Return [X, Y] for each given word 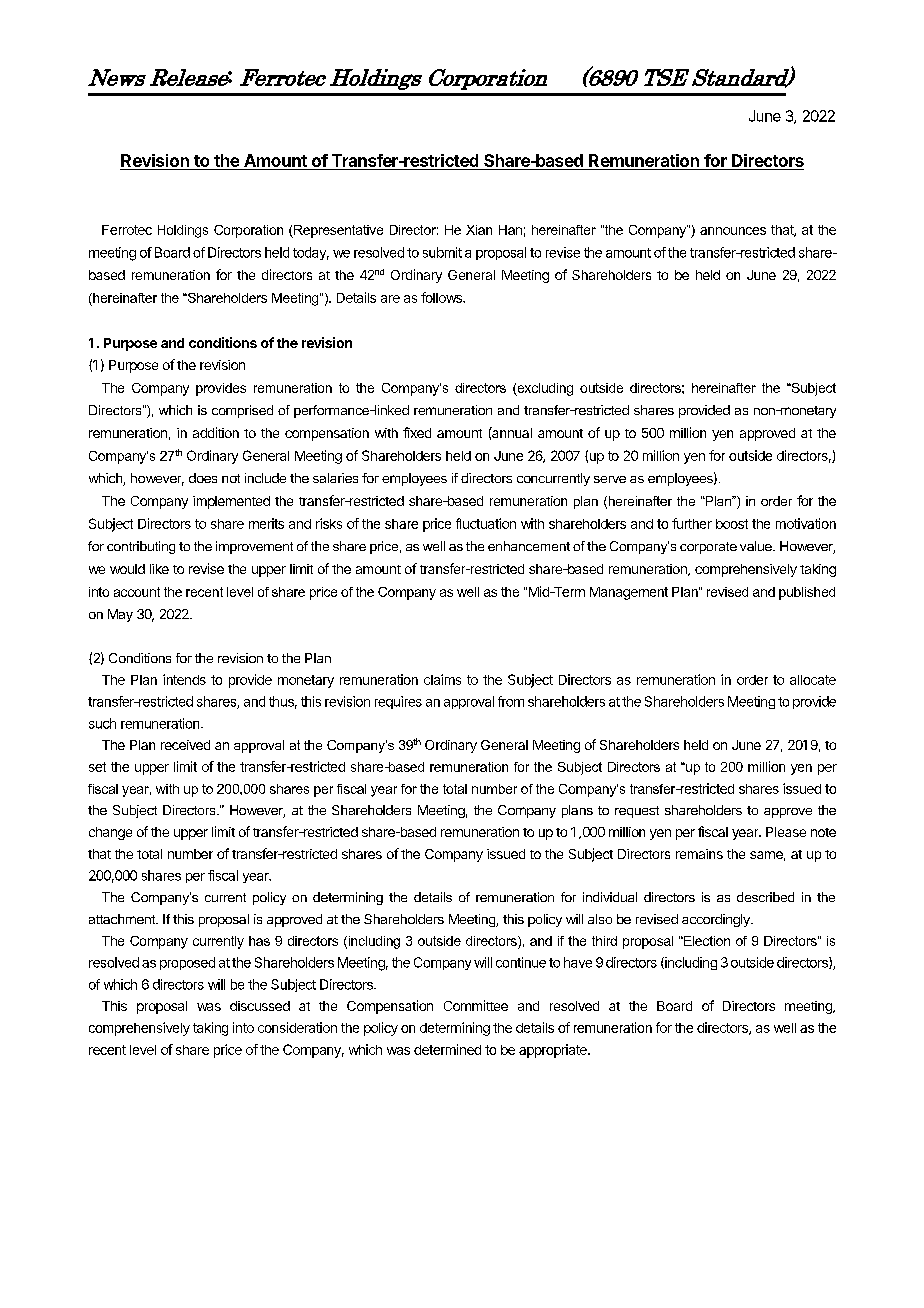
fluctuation [486, 523]
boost [732, 524]
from [511, 701]
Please [786, 832]
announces [733, 231]
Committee [476, 1005]
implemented [231, 502]
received [185, 745]
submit [442, 252]
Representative [337, 231]
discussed [260, 1006]
